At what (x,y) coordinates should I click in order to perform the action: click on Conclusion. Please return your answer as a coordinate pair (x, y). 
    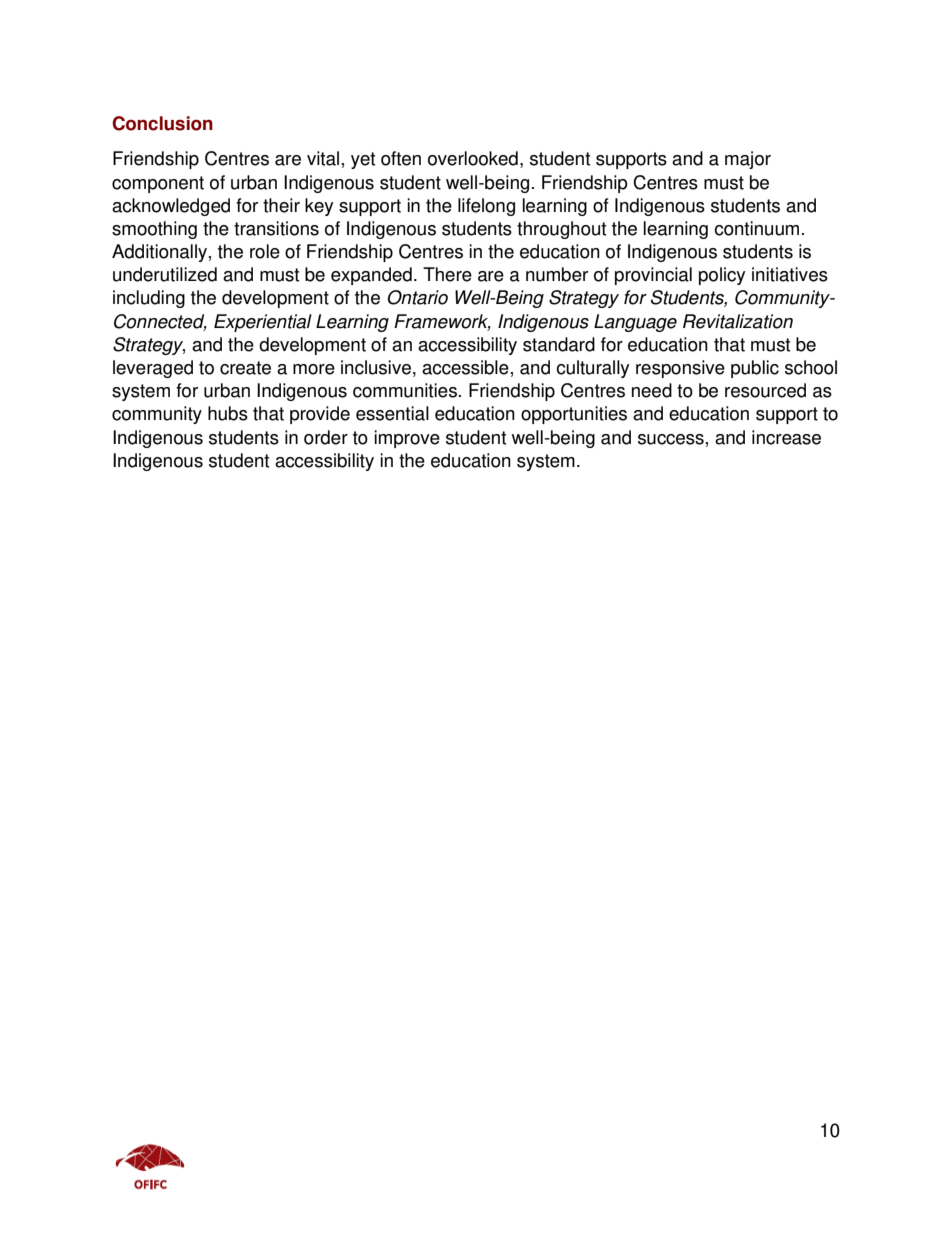
    Looking at the image, I should click on (162, 123).
